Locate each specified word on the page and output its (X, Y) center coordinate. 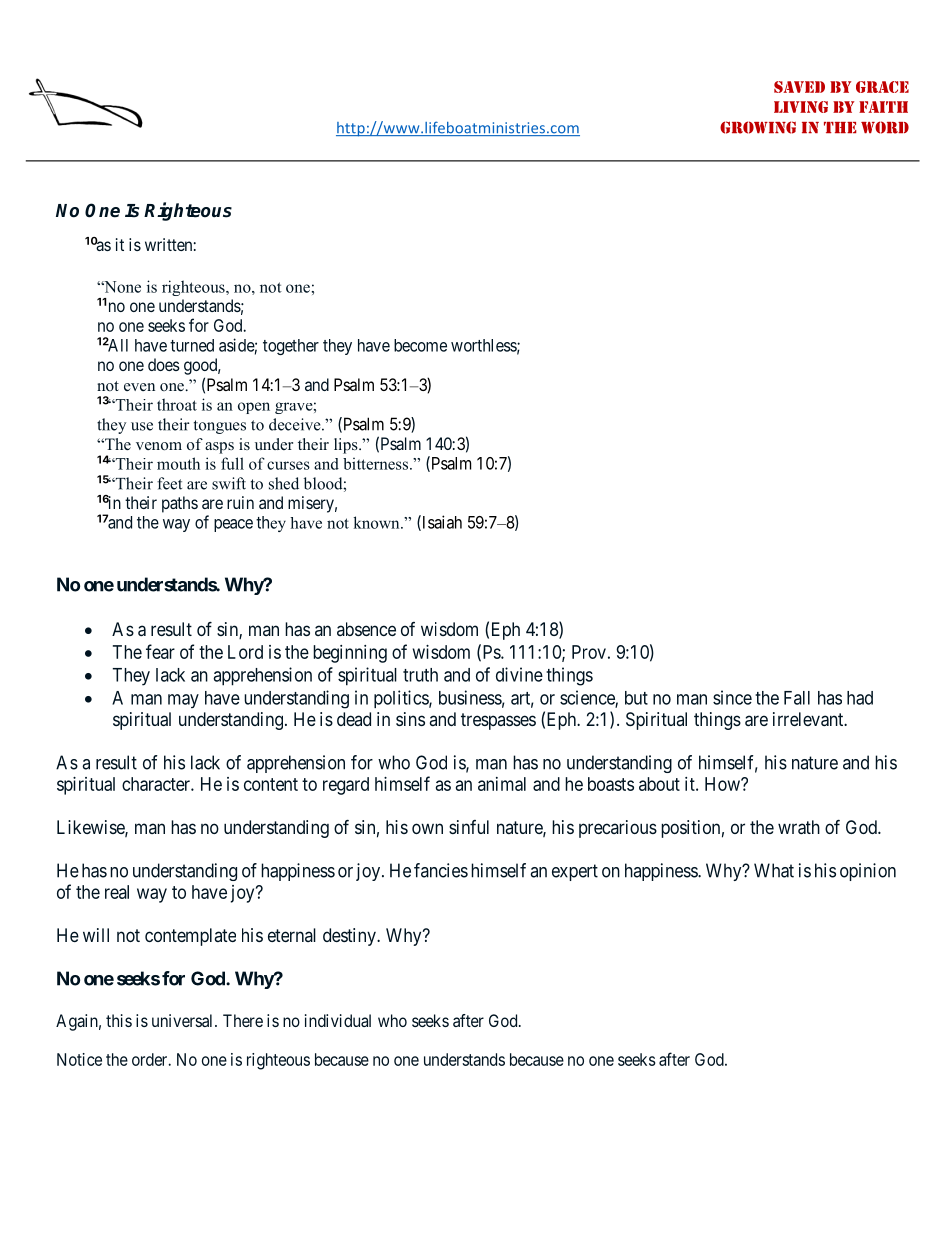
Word (885, 127)
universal (184, 1020)
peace (233, 525)
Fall (797, 698)
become (420, 345)
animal (502, 784)
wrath (799, 827)
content (271, 784)
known (377, 522)
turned (192, 345)
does (164, 364)
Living (801, 107)
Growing (758, 127)
